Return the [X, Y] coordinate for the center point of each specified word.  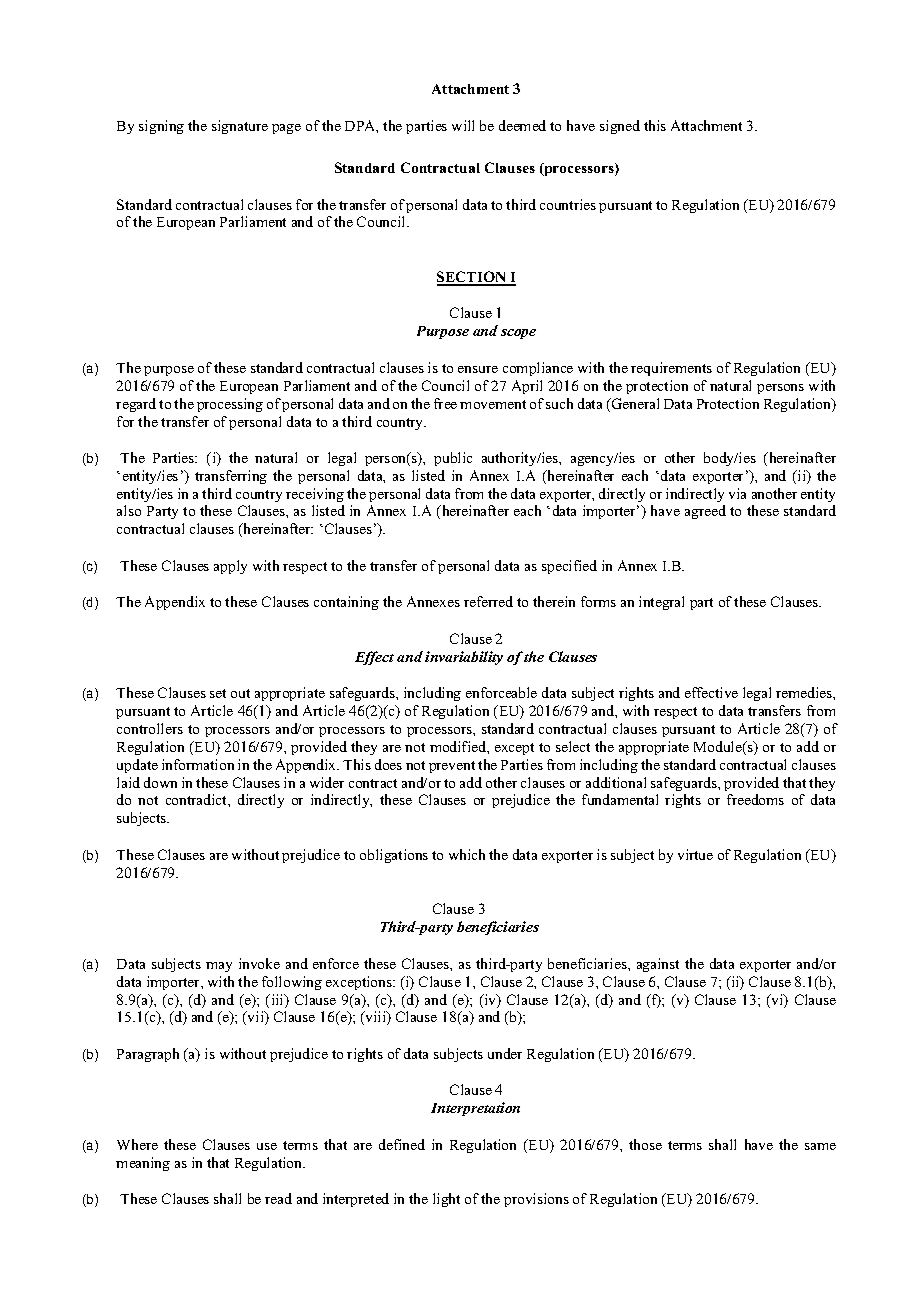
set [218, 693]
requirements [671, 369]
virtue [695, 854]
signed [620, 127]
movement [493, 404]
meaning [143, 1164]
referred [488, 601]
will [463, 125]
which [467, 854]
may [219, 967]
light [446, 1200]
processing [230, 405]
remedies [805, 692]
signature [240, 127]
